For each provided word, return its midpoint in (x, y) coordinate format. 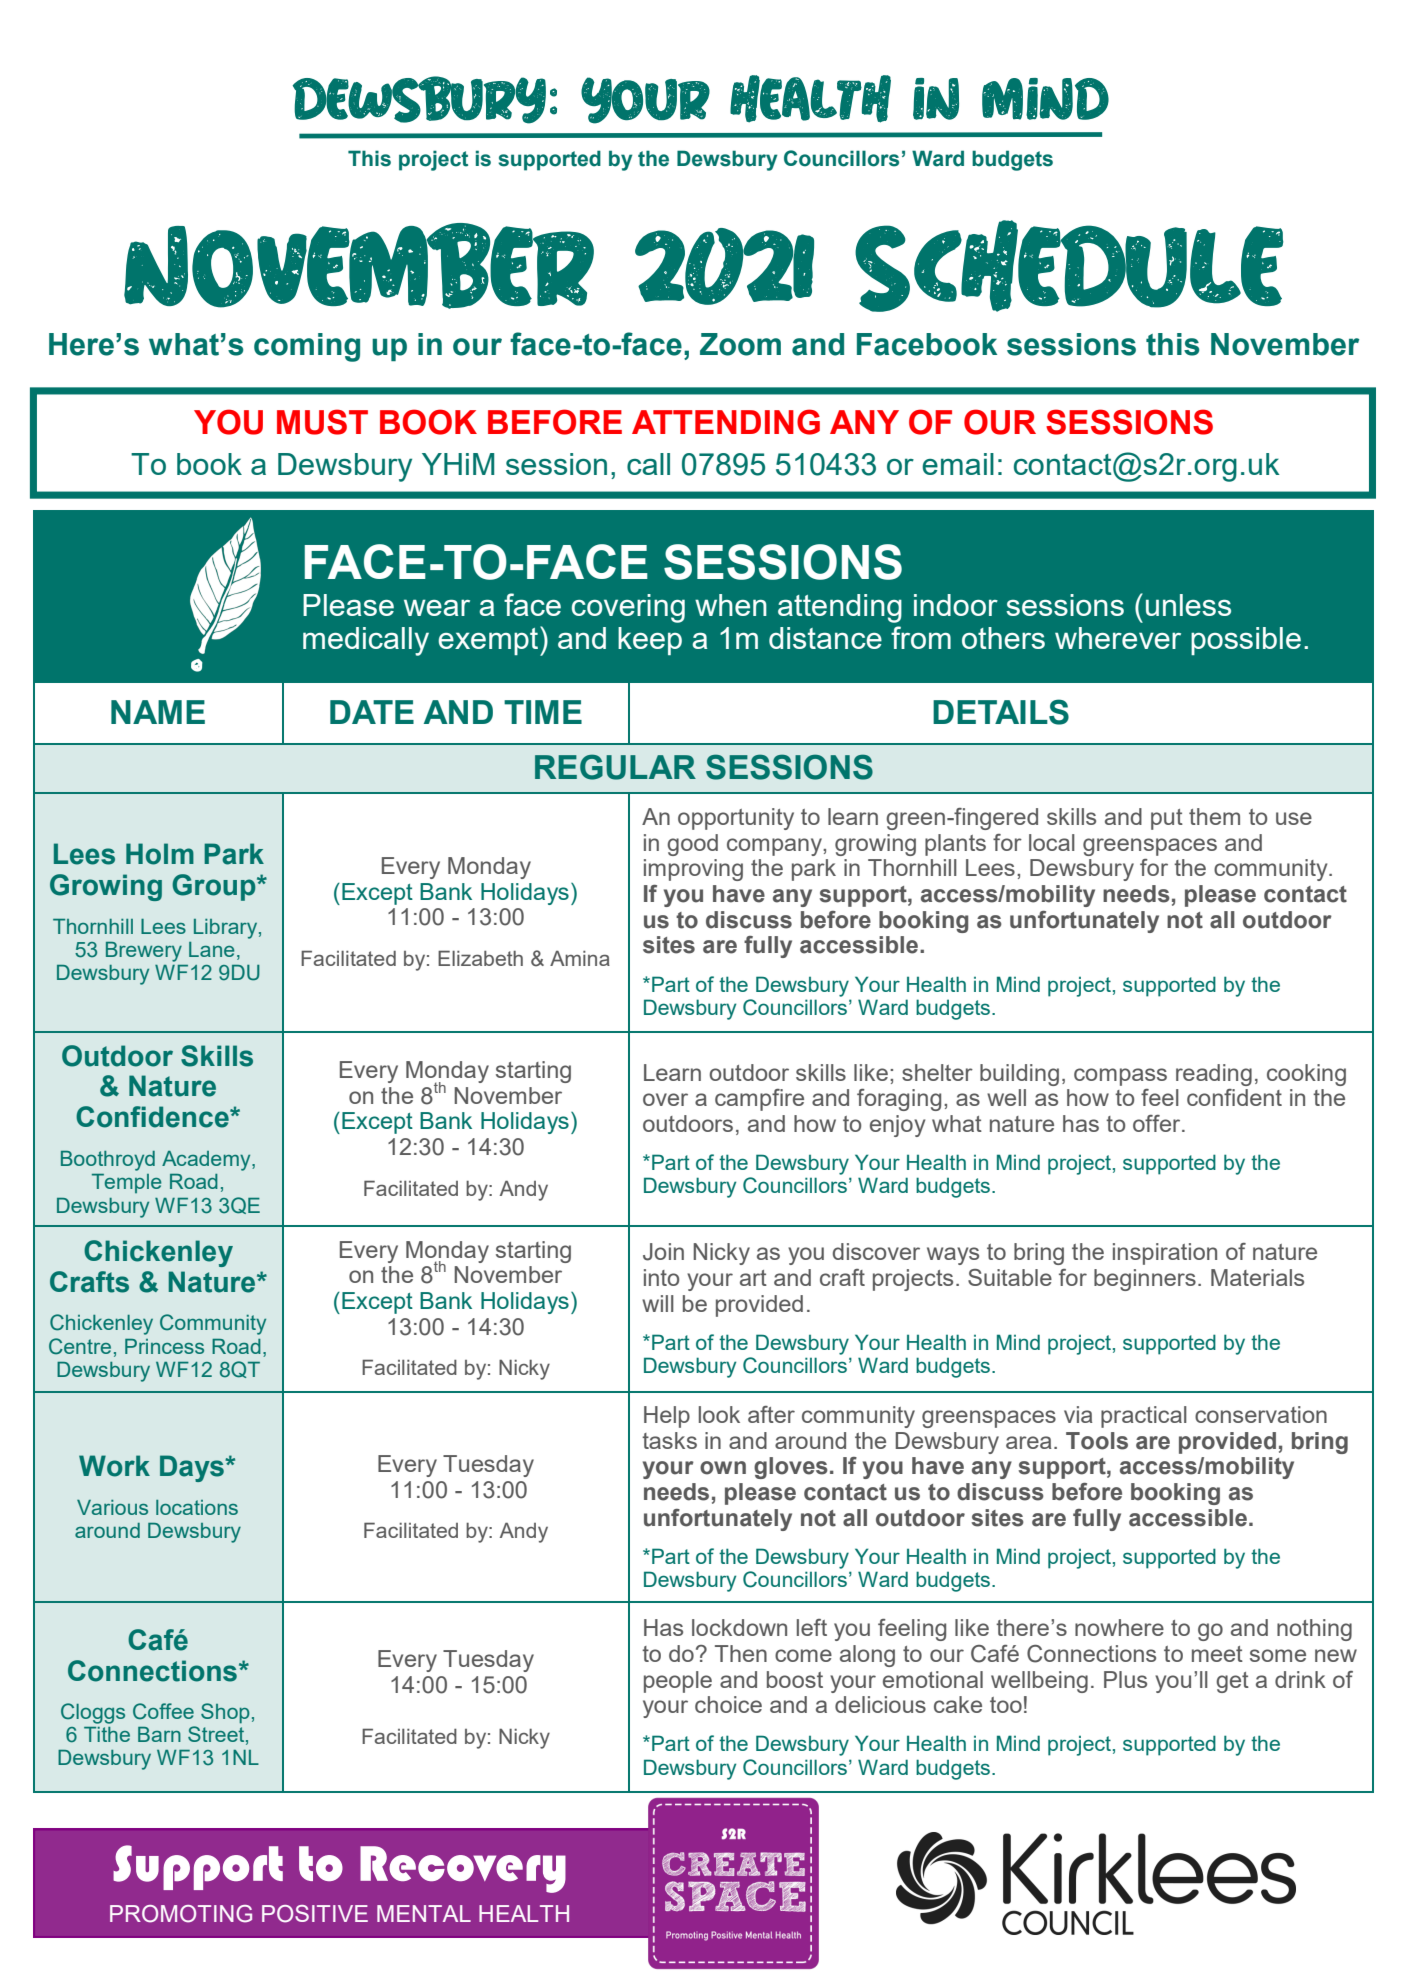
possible (1246, 641)
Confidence (153, 1117)
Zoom (740, 344)
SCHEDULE (1069, 266)
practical (1144, 1417)
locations (197, 1507)
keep (650, 641)
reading (1214, 1075)
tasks (669, 1440)
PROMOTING (181, 1914)
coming (307, 347)
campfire (759, 1100)
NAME (158, 712)
